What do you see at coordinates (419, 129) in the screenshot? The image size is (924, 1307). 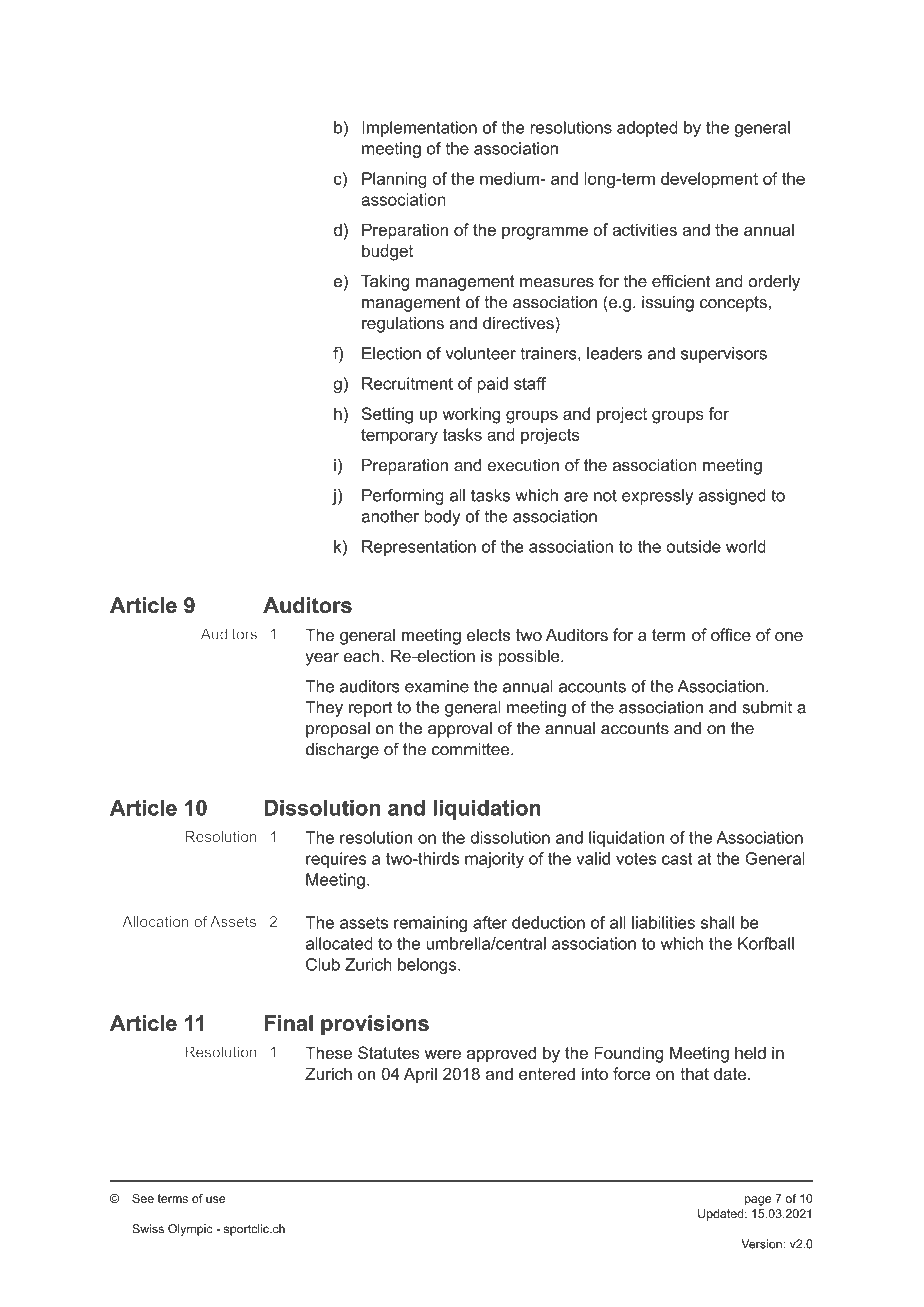 I see `Implementation` at bounding box center [419, 129].
